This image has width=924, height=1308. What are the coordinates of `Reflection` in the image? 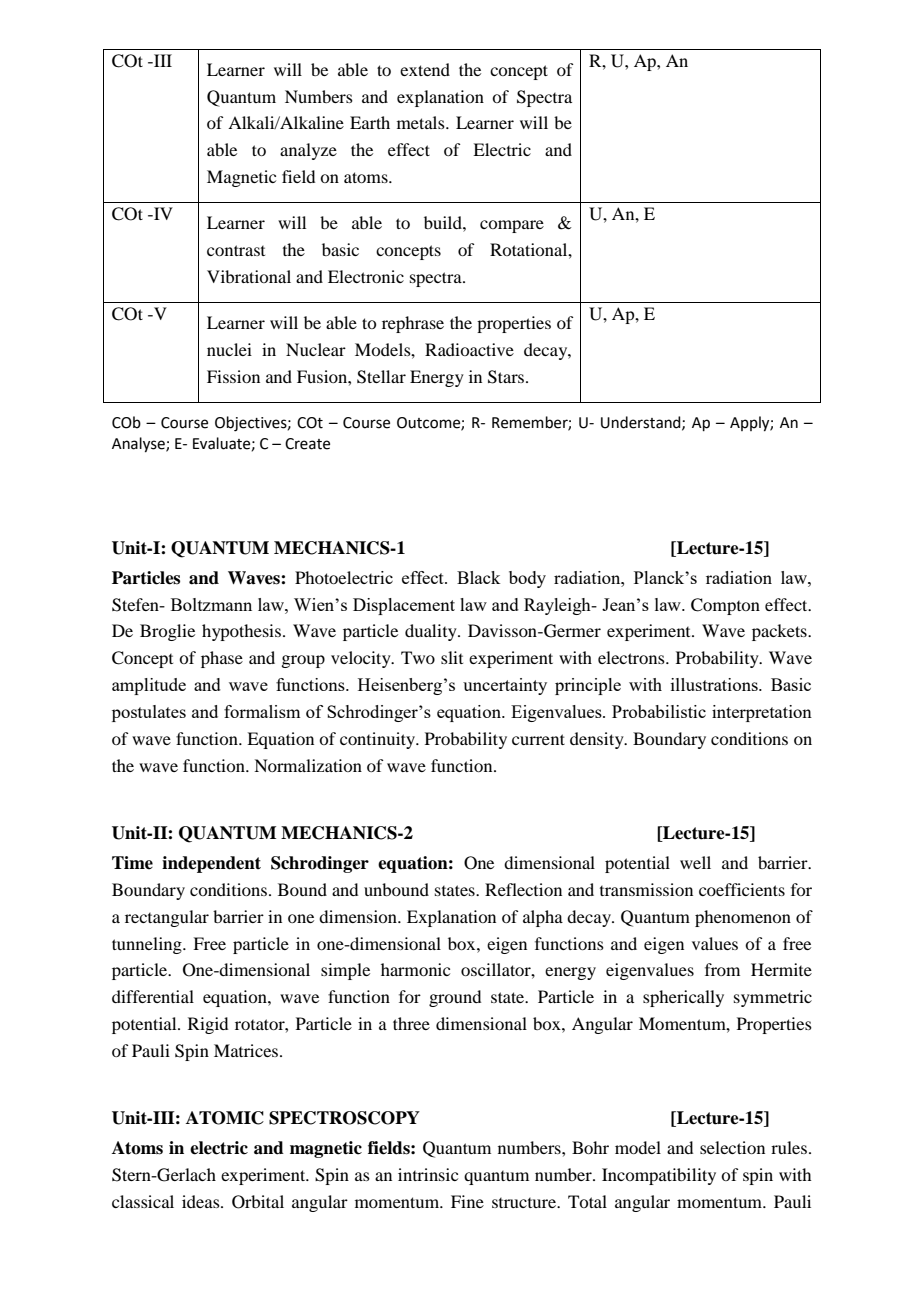 It's located at (523, 889).
